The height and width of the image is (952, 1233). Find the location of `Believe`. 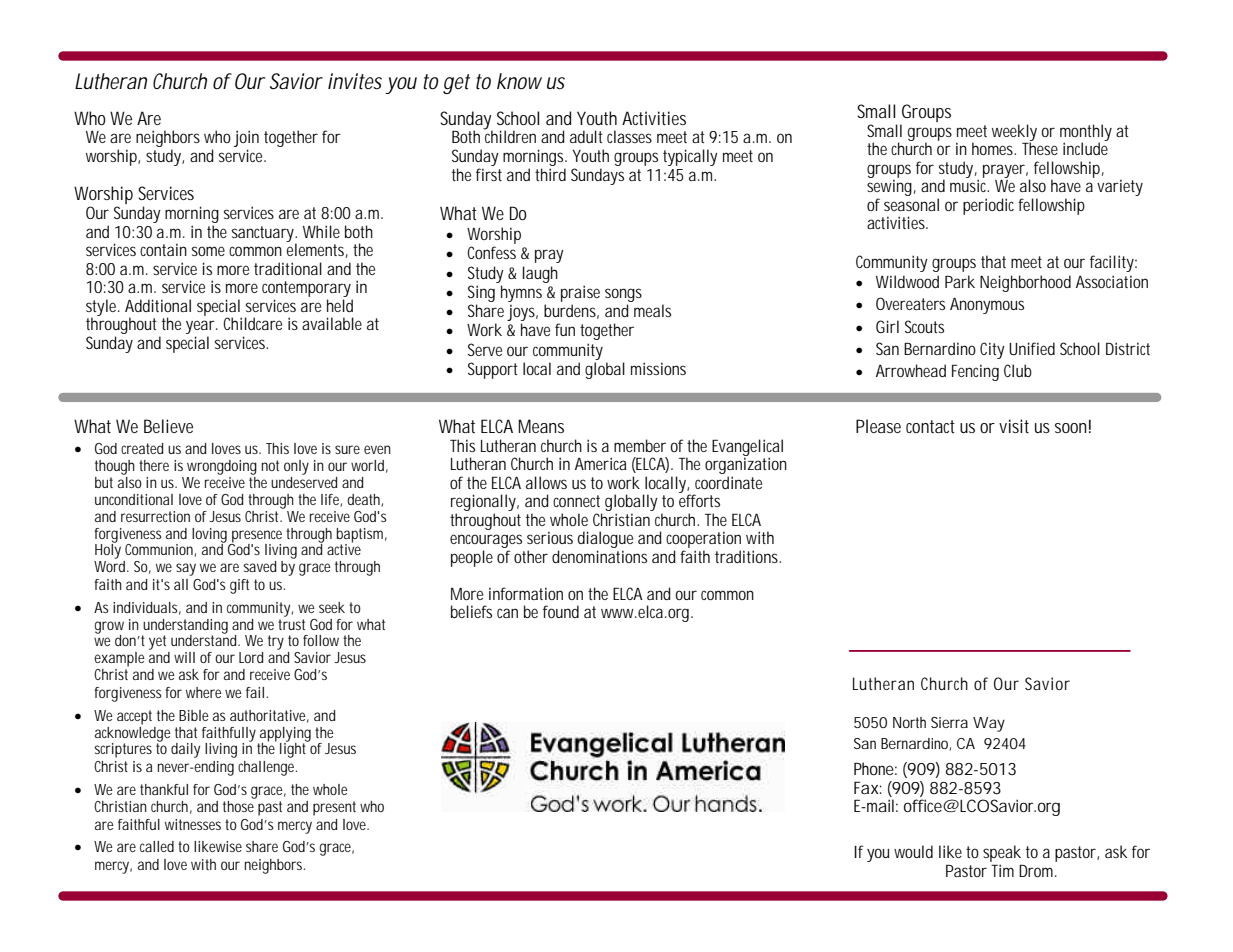

Believe is located at coordinates (168, 426).
